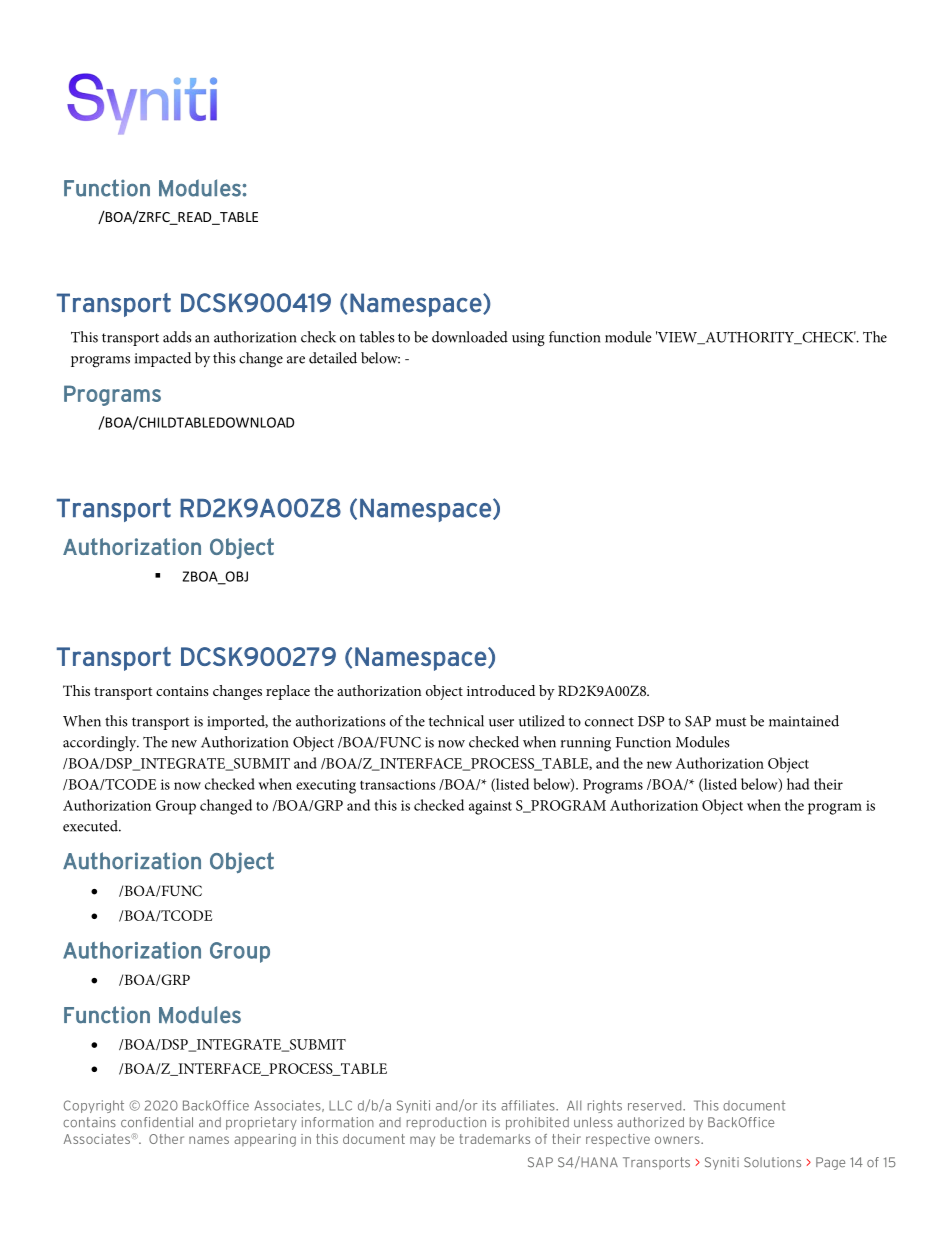  What do you see at coordinates (166, 1139) in the screenshot?
I see `Other` at bounding box center [166, 1139].
